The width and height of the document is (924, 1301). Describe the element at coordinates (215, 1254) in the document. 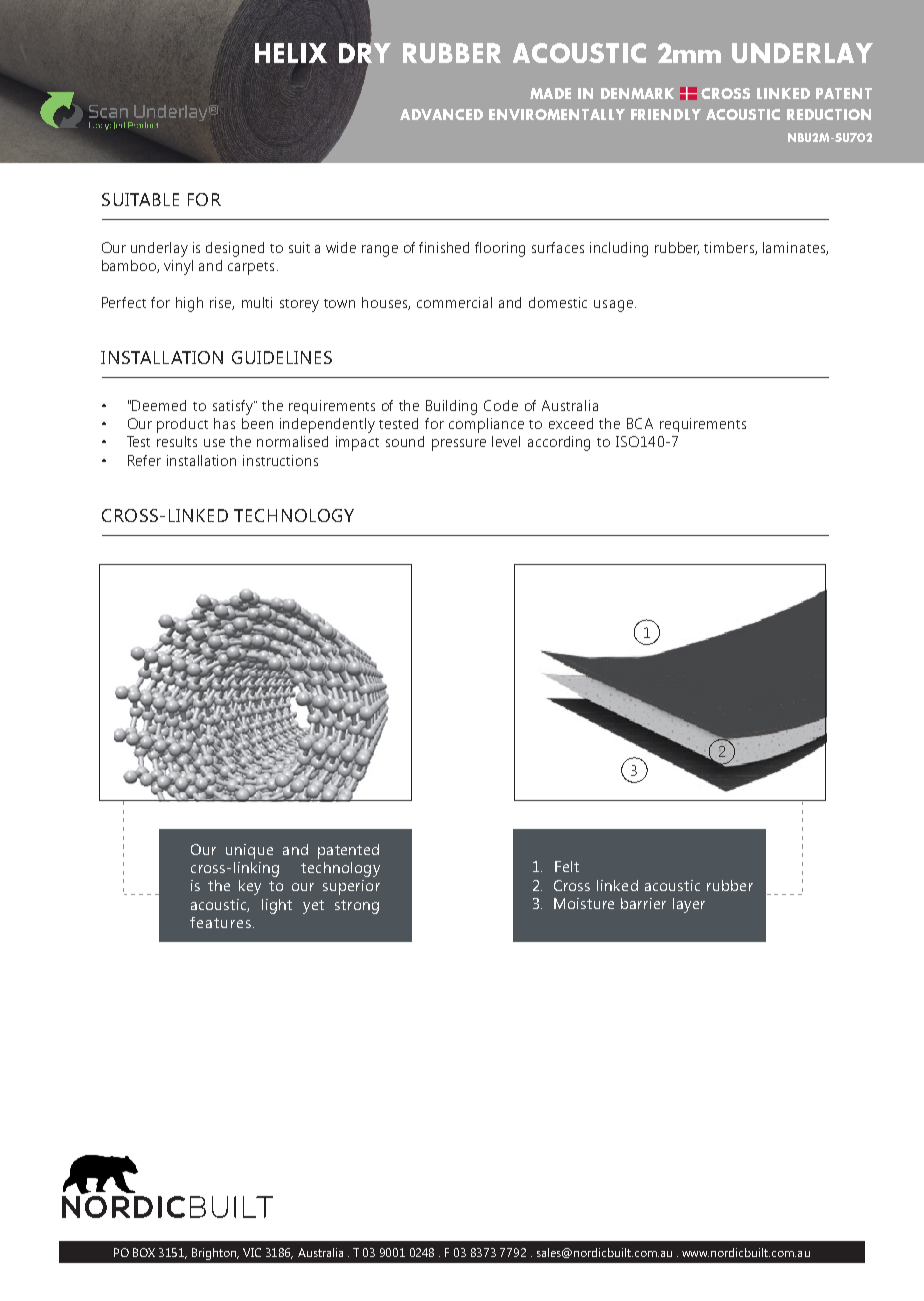

I see `Brighton` at that location.
